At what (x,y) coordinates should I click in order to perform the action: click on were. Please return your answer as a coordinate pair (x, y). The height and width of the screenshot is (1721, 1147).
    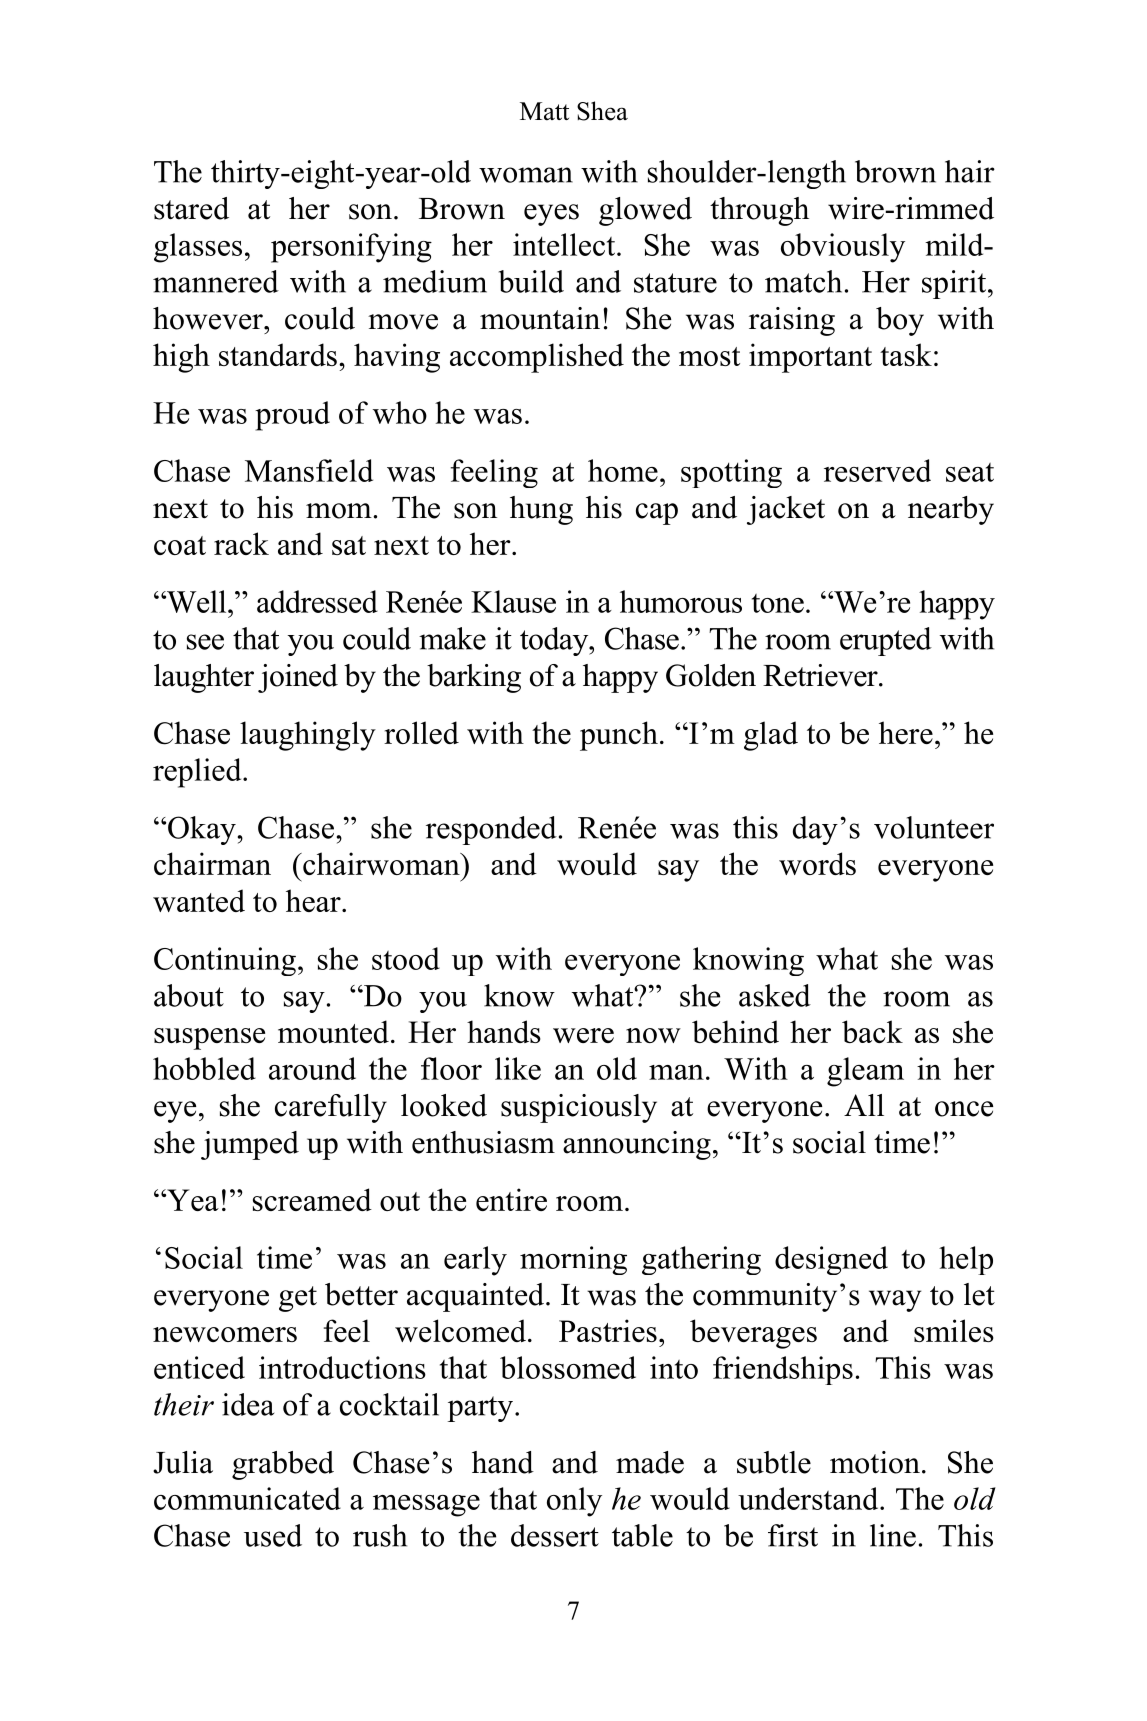
    Looking at the image, I should click on (583, 1035).
